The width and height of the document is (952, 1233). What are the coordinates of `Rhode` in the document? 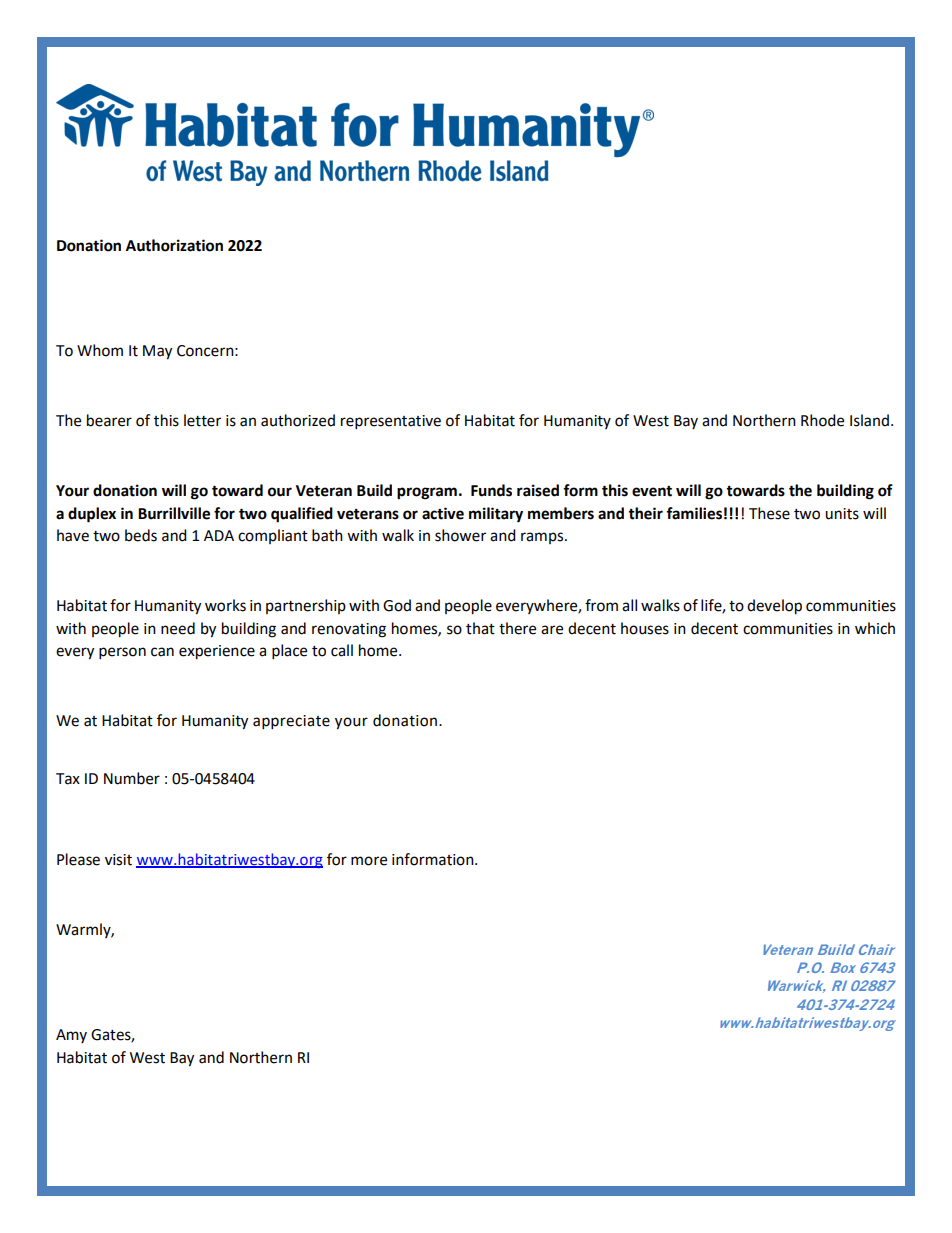 It's located at (822, 420).
